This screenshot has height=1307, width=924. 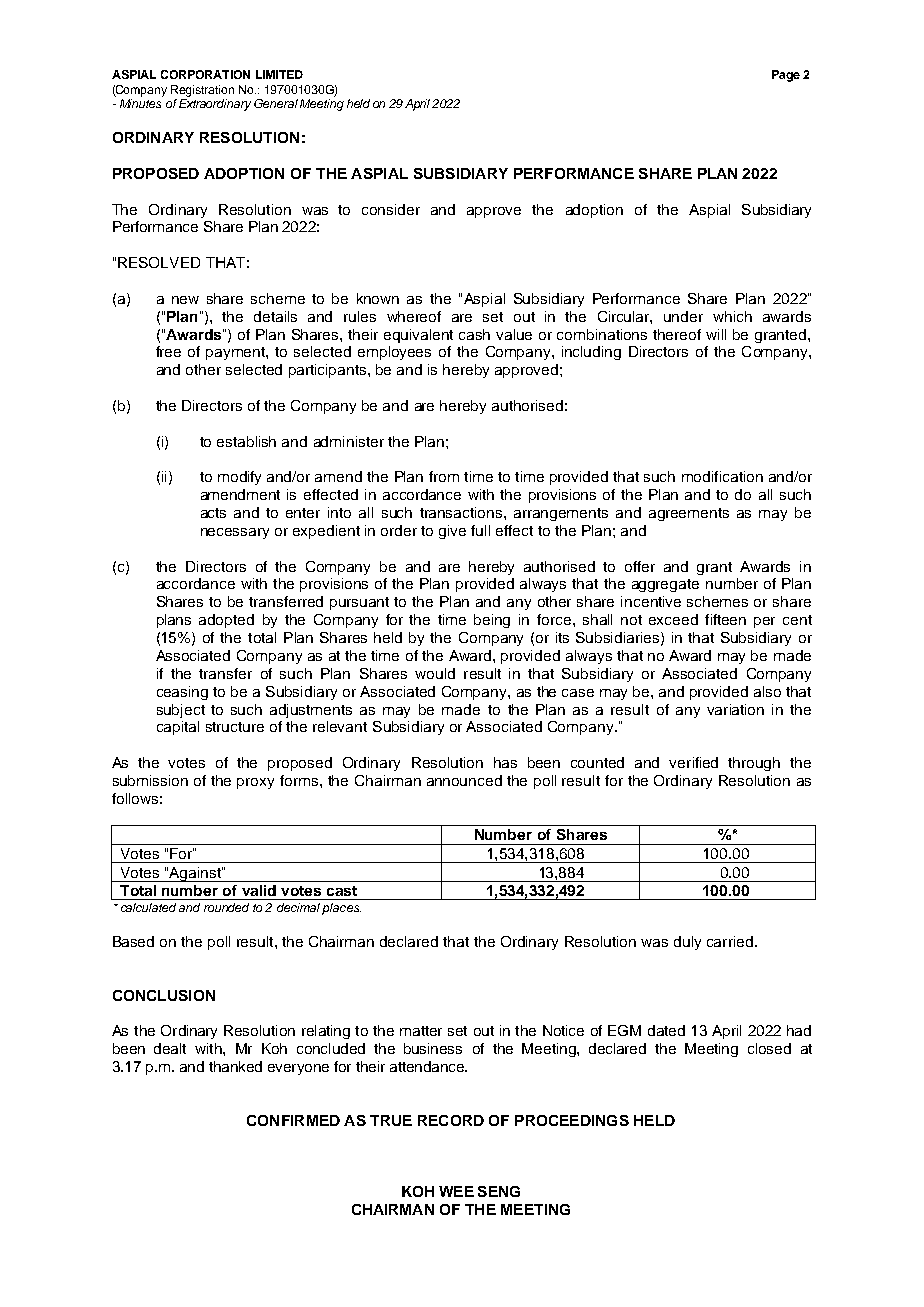 What do you see at coordinates (391, 209) in the screenshot?
I see `consider` at bounding box center [391, 209].
